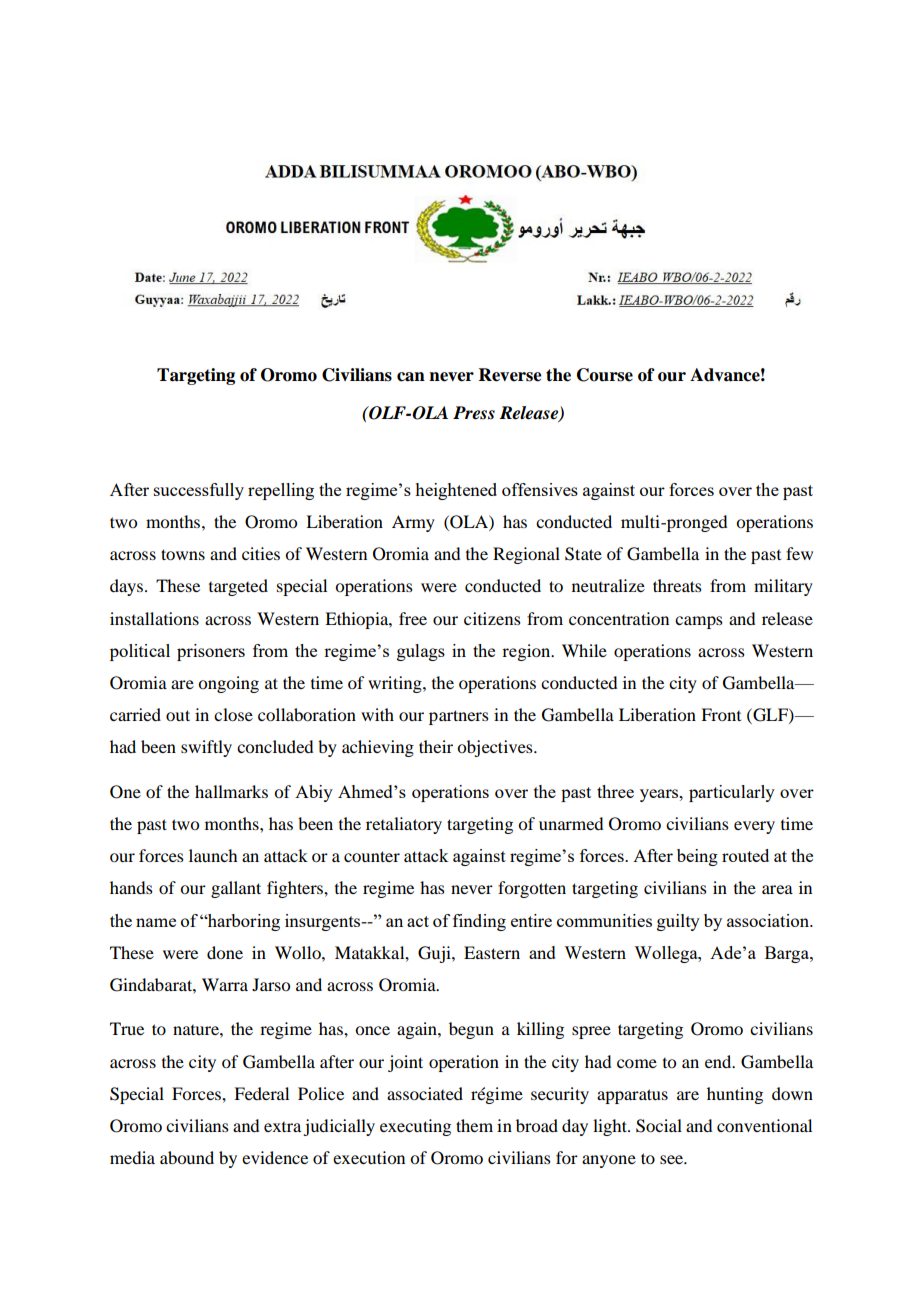  I want to click on particularly, so click(732, 793).
